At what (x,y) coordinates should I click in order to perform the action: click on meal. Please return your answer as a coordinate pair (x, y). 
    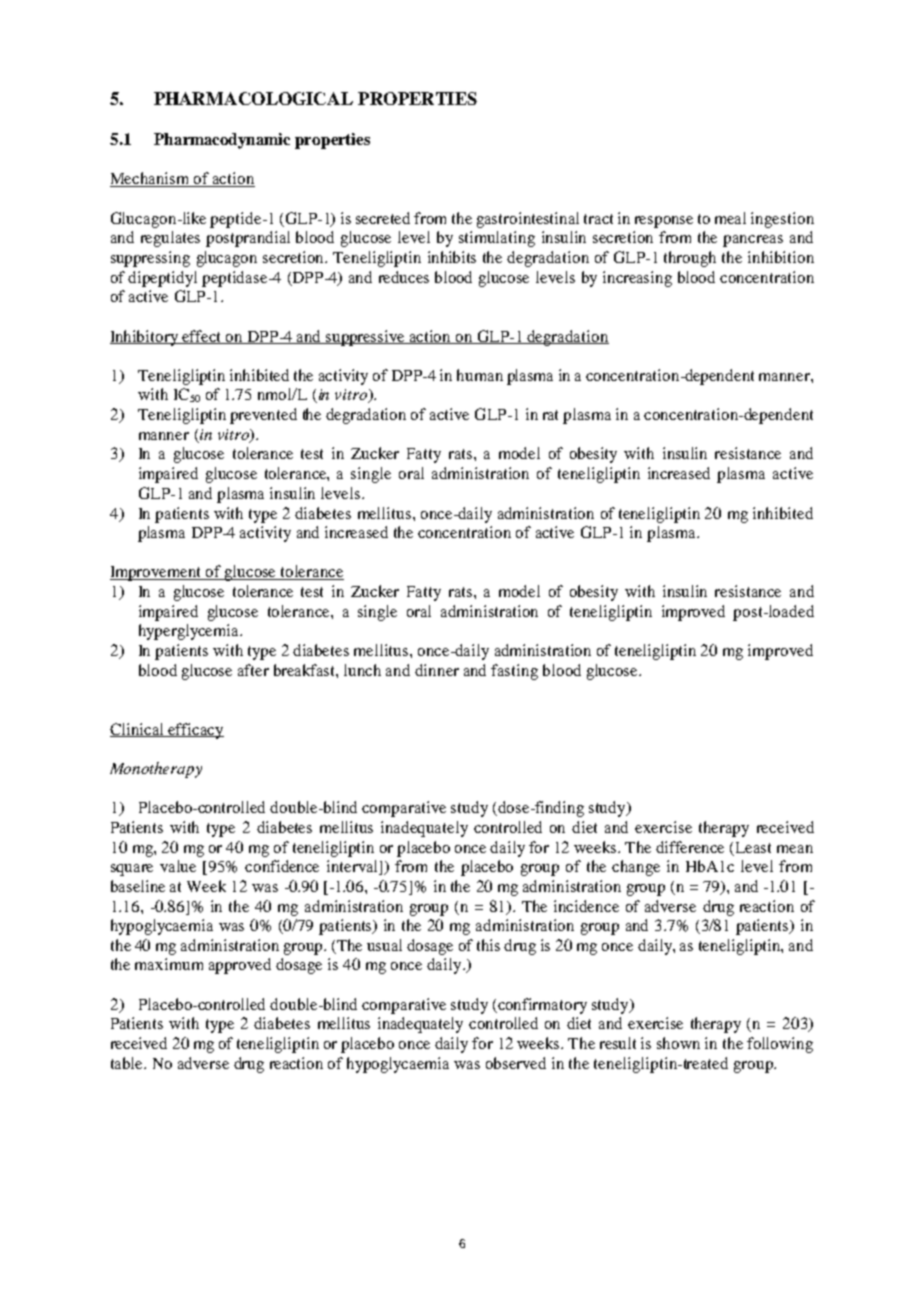
    Looking at the image, I should click on (730, 218).
